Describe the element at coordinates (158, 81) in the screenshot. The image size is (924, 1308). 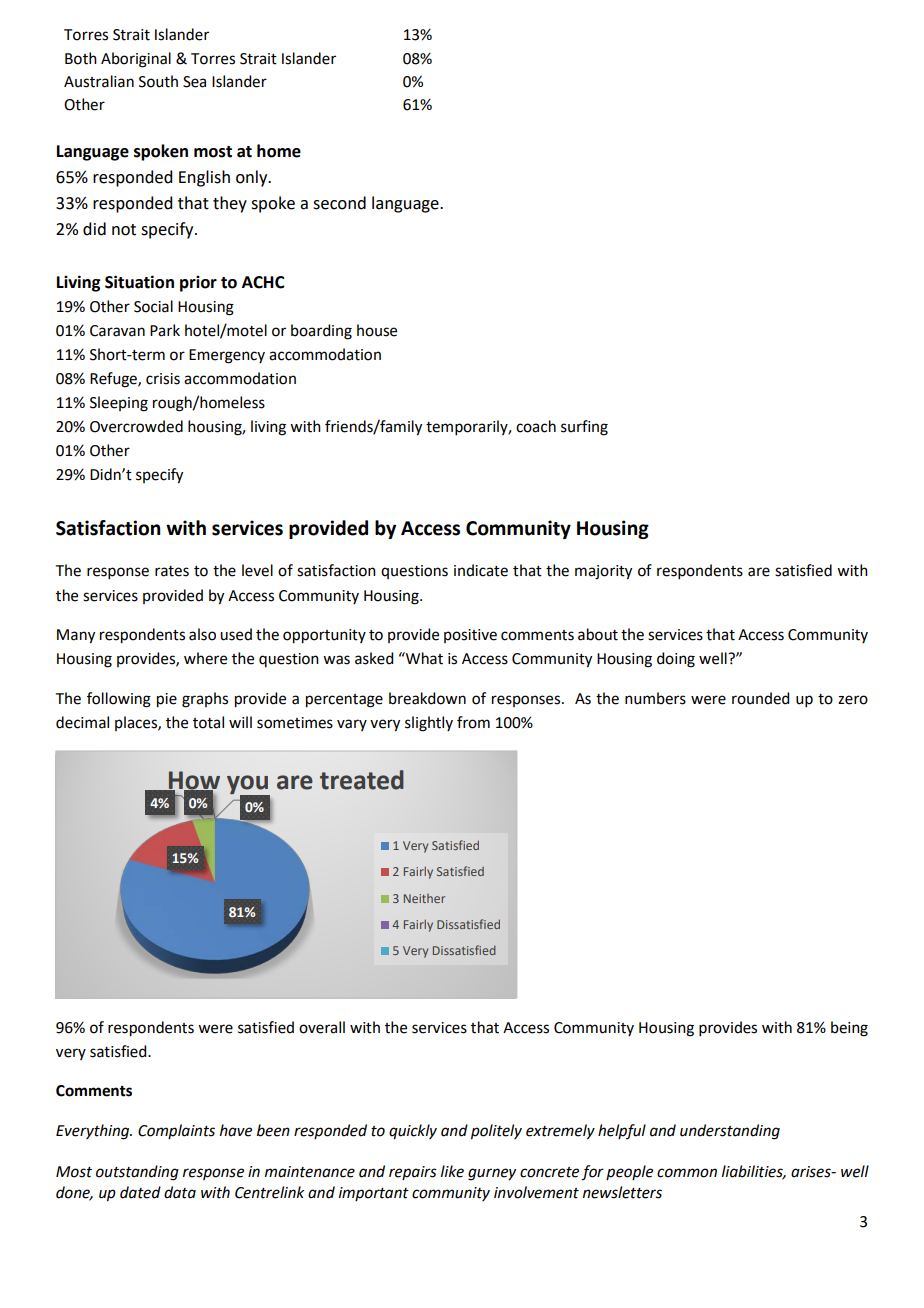
I see `South` at that location.
